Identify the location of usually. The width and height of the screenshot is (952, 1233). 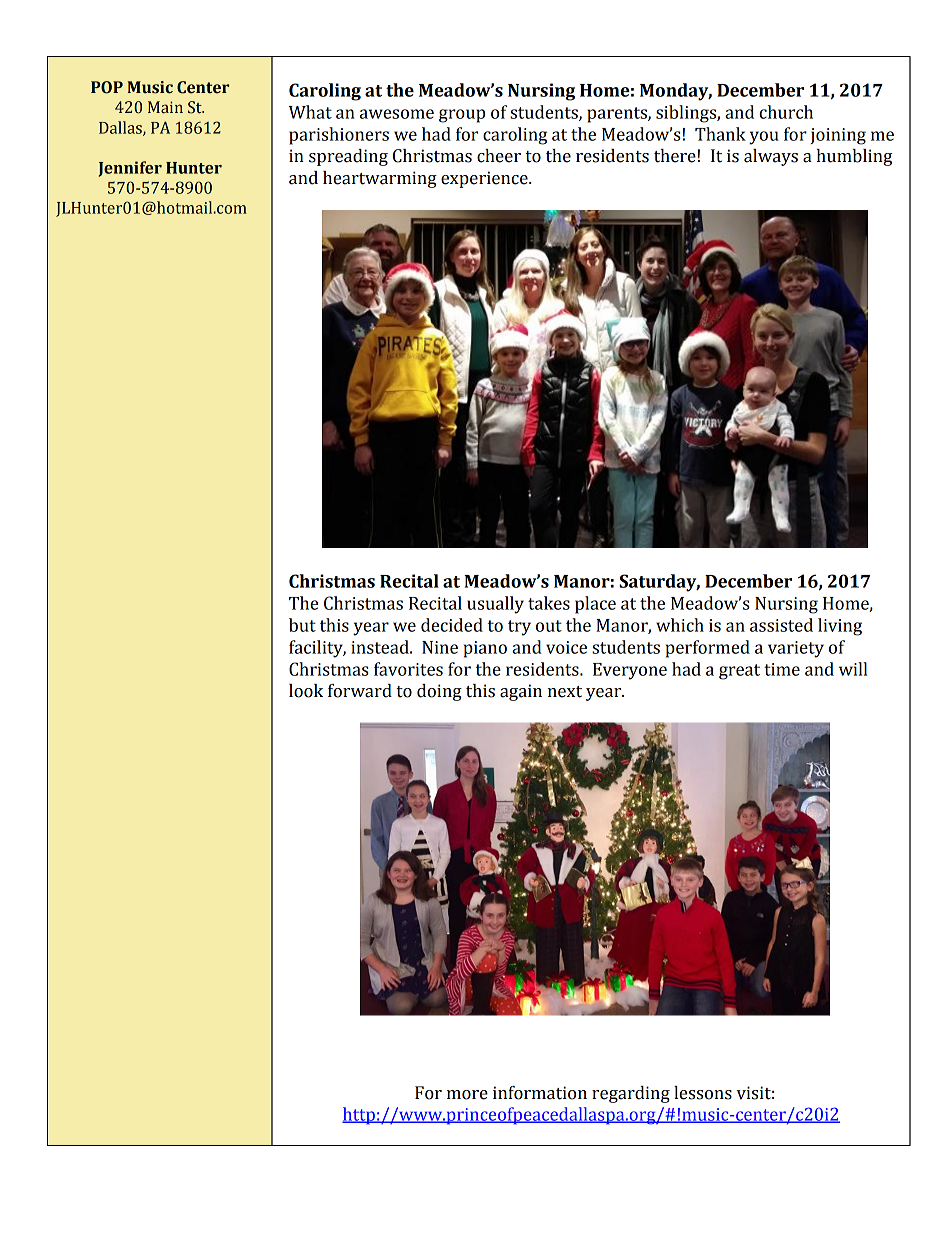
(495, 605).
